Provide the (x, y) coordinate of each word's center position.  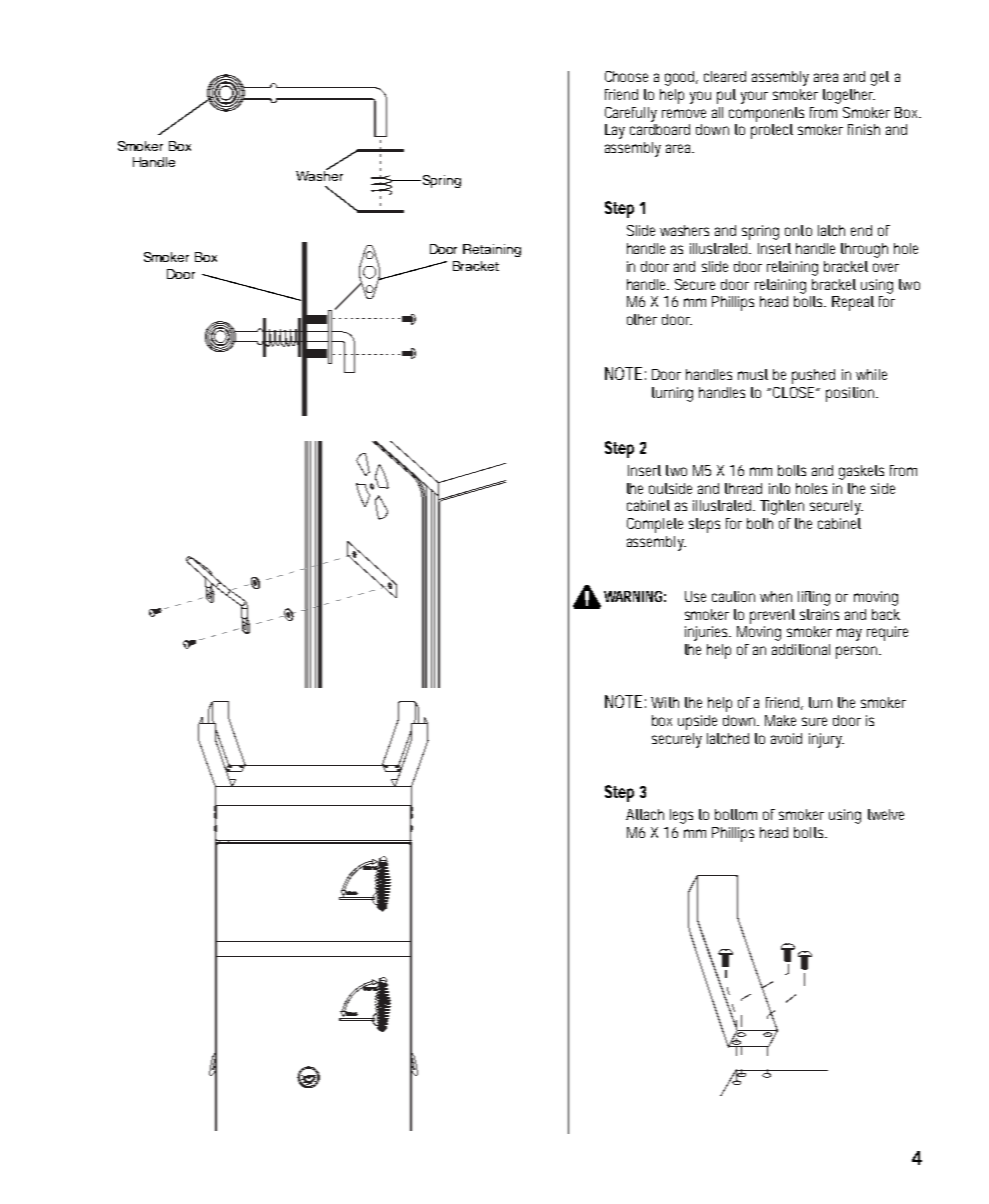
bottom (736, 814)
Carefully (631, 114)
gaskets (861, 472)
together (849, 96)
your (754, 97)
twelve (886, 814)
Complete (655, 525)
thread (743, 488)
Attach (645, 814)
